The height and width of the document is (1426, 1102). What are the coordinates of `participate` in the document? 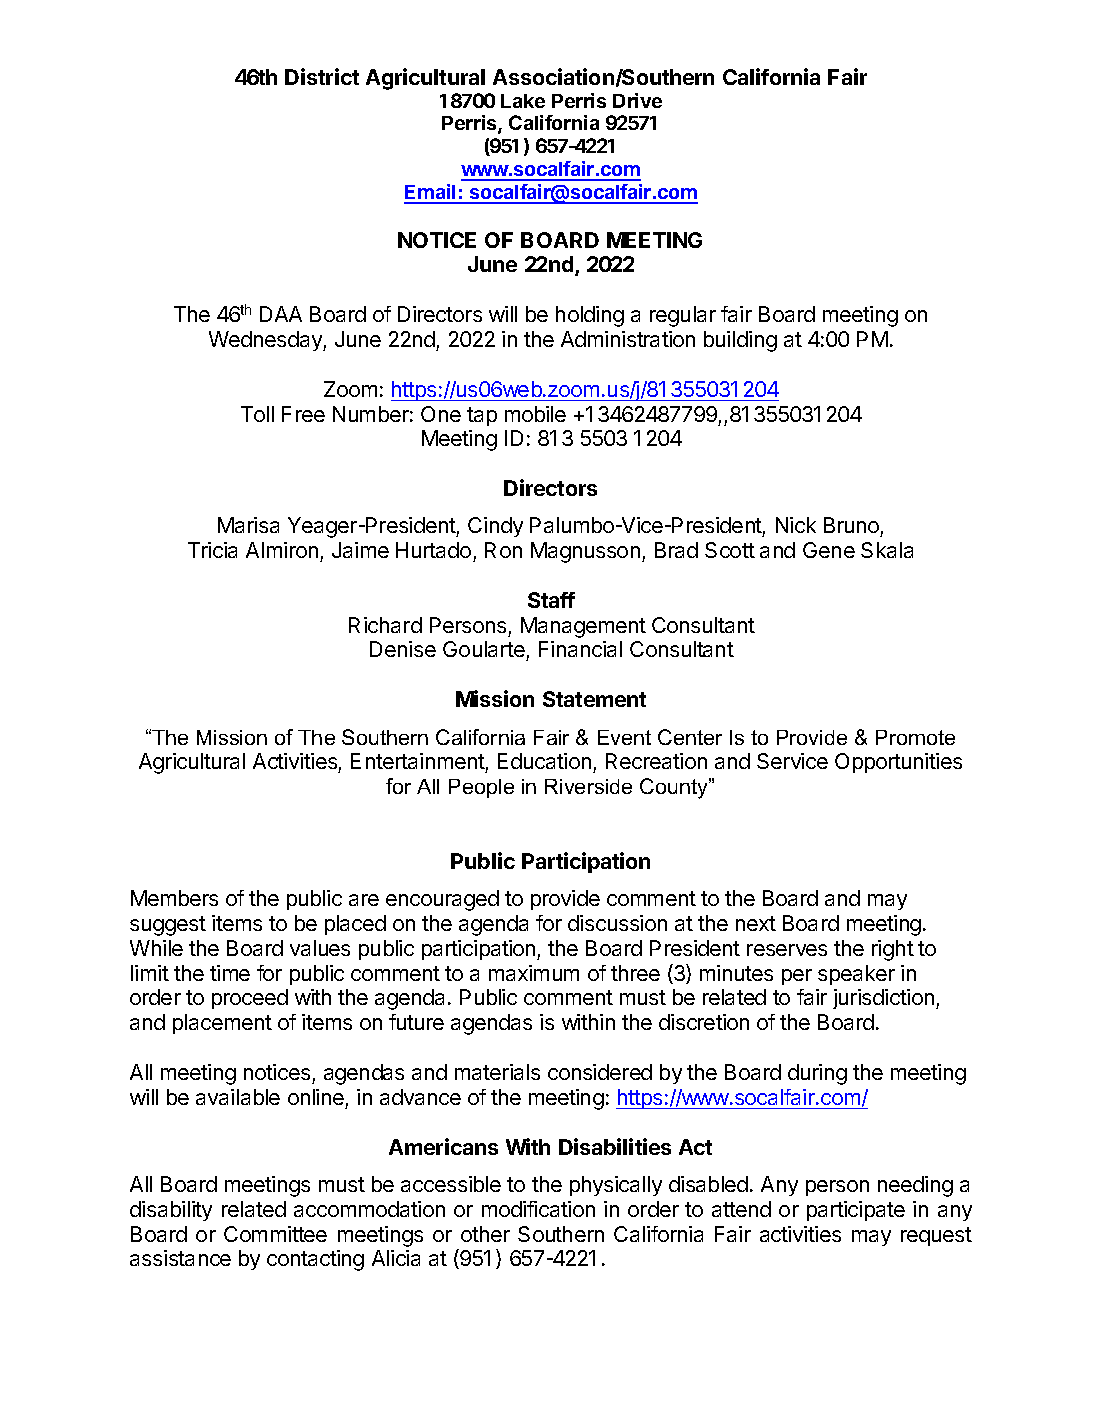 It's located at (856, 1211).
